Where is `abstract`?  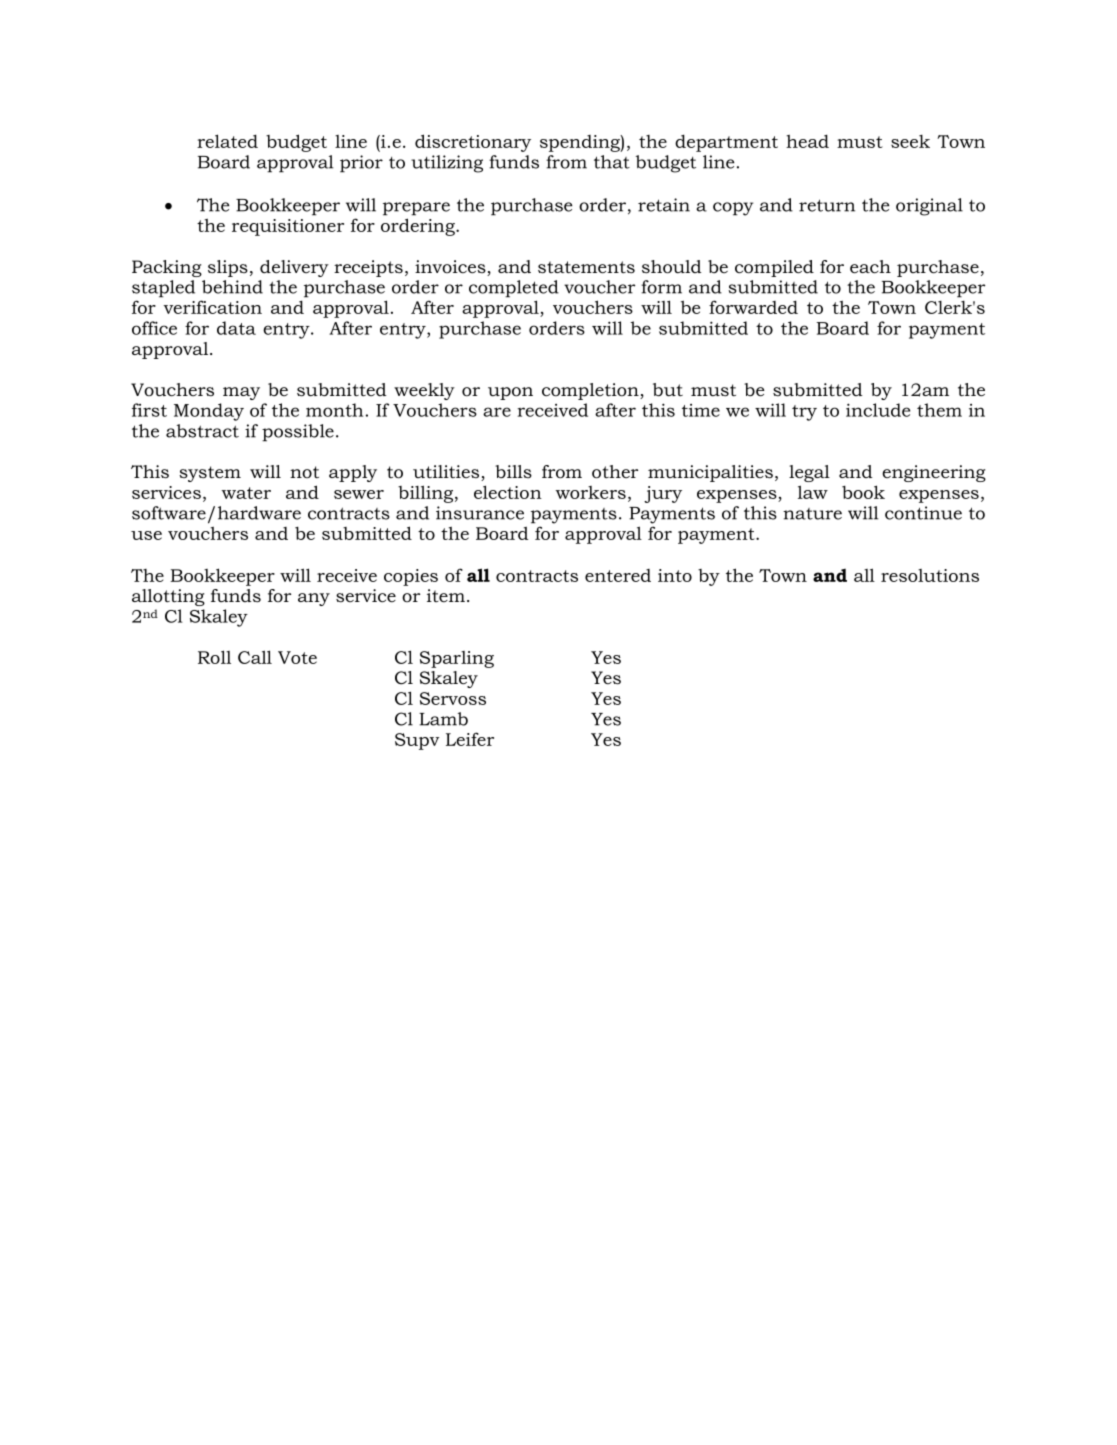 abstract is located at coordinates (202, 431).
